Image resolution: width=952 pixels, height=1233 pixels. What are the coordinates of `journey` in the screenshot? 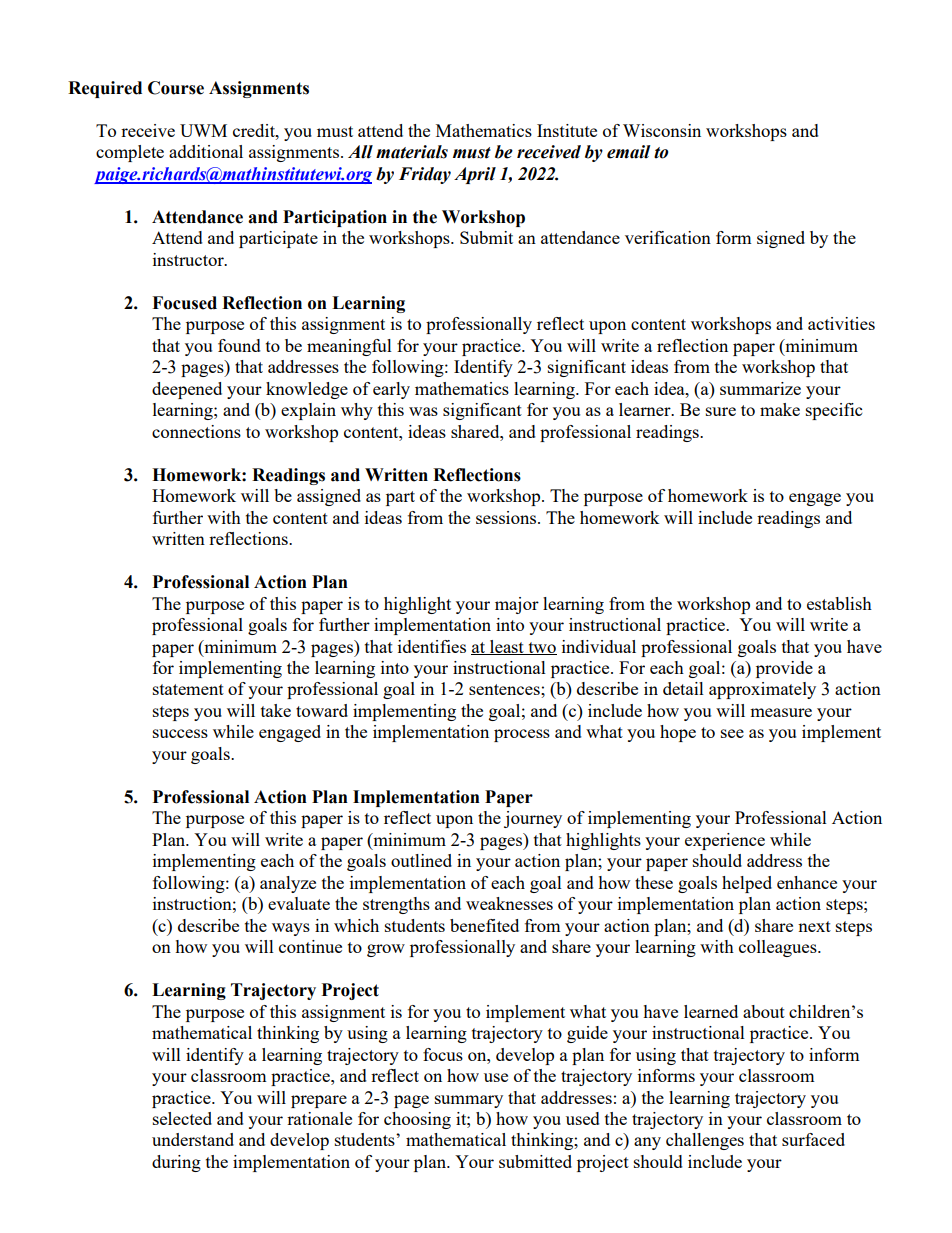 It's located at (533, 819).
